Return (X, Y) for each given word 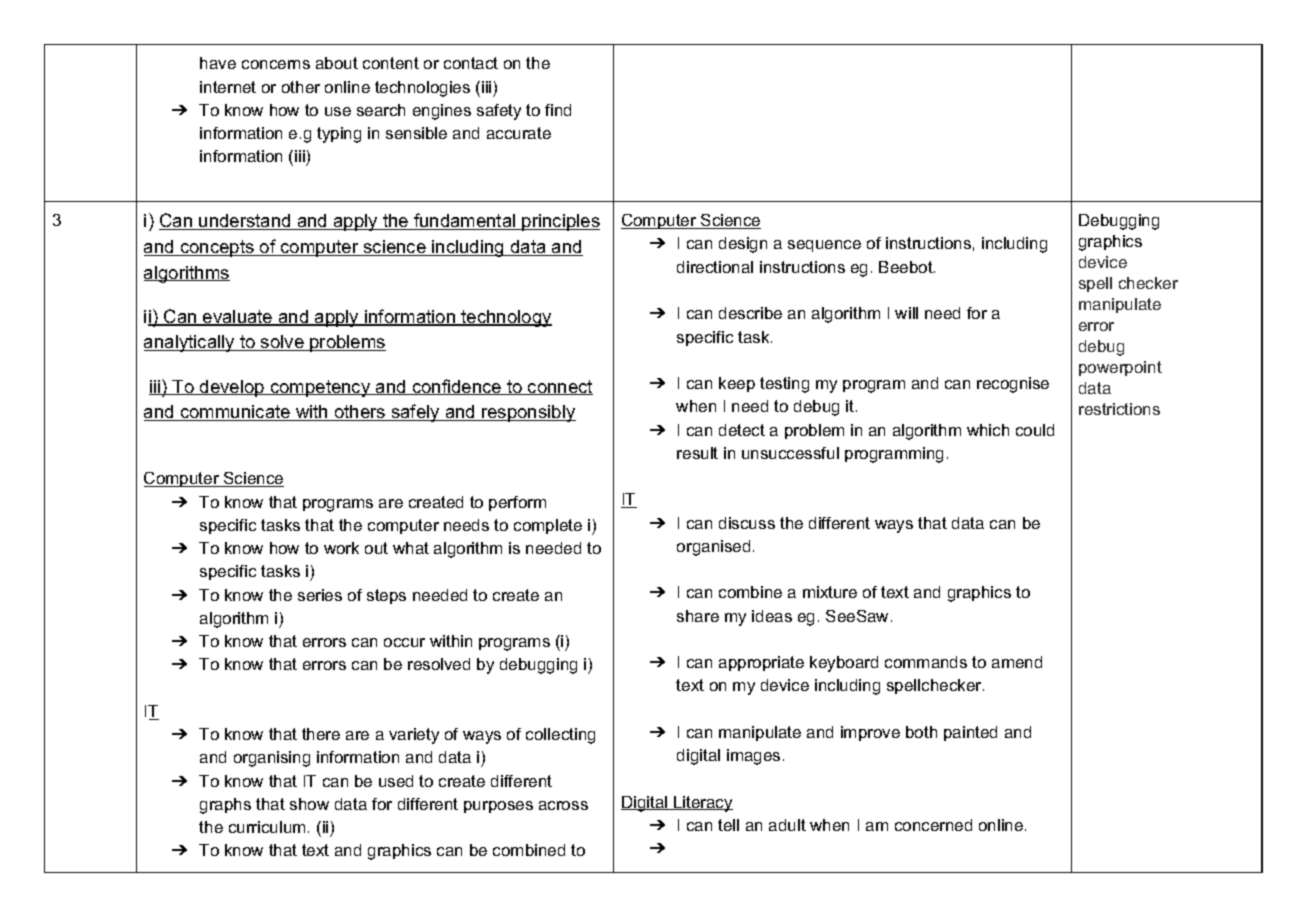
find (558, 110)
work (341, 548)
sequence (824, 246)
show (309, 804)
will (906, 313)
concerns (276, 64)
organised (713, 548)
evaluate (238, 318)
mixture (830, 592)
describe (750, 313)
